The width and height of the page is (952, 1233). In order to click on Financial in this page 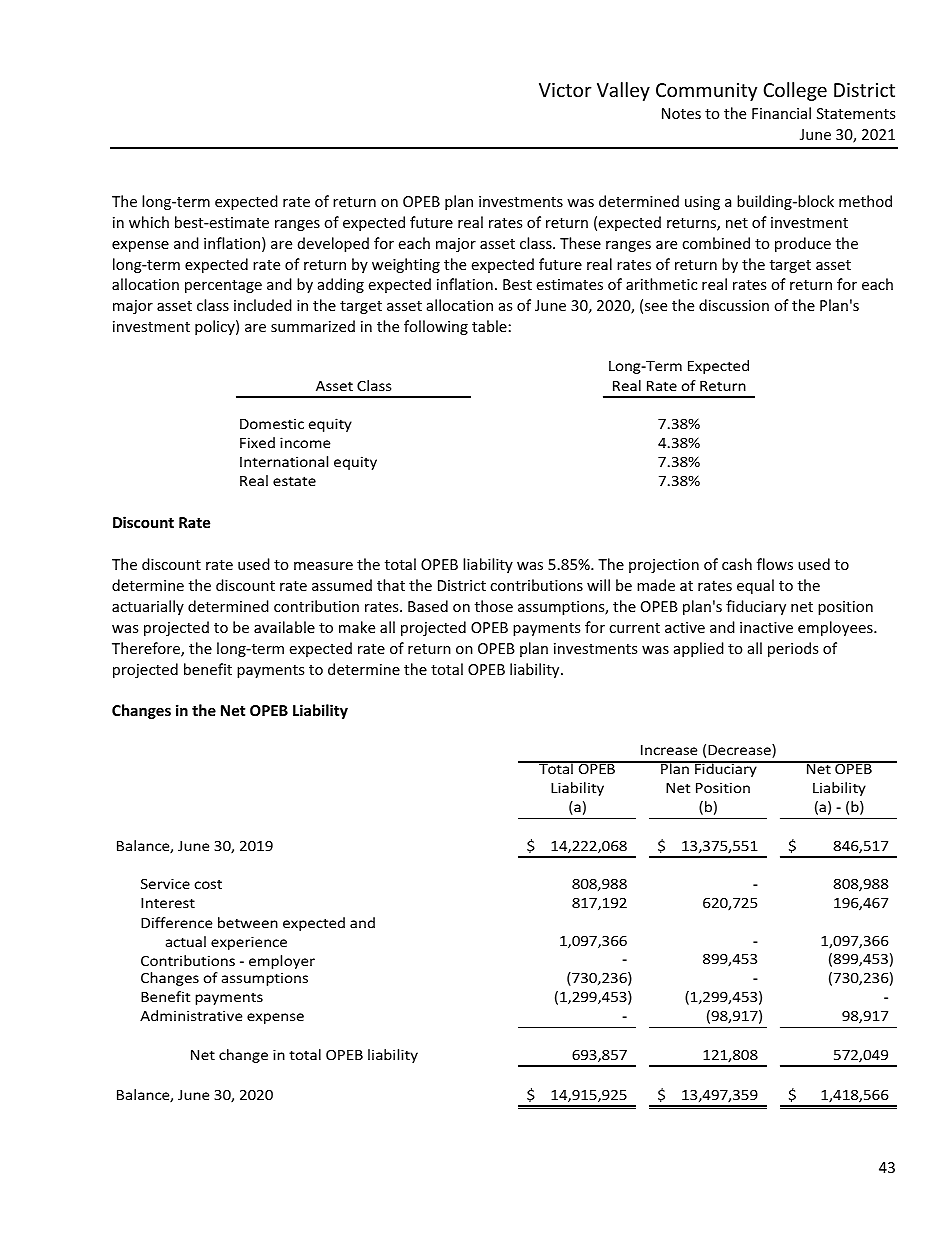, I will do `click(781, 113)`.
